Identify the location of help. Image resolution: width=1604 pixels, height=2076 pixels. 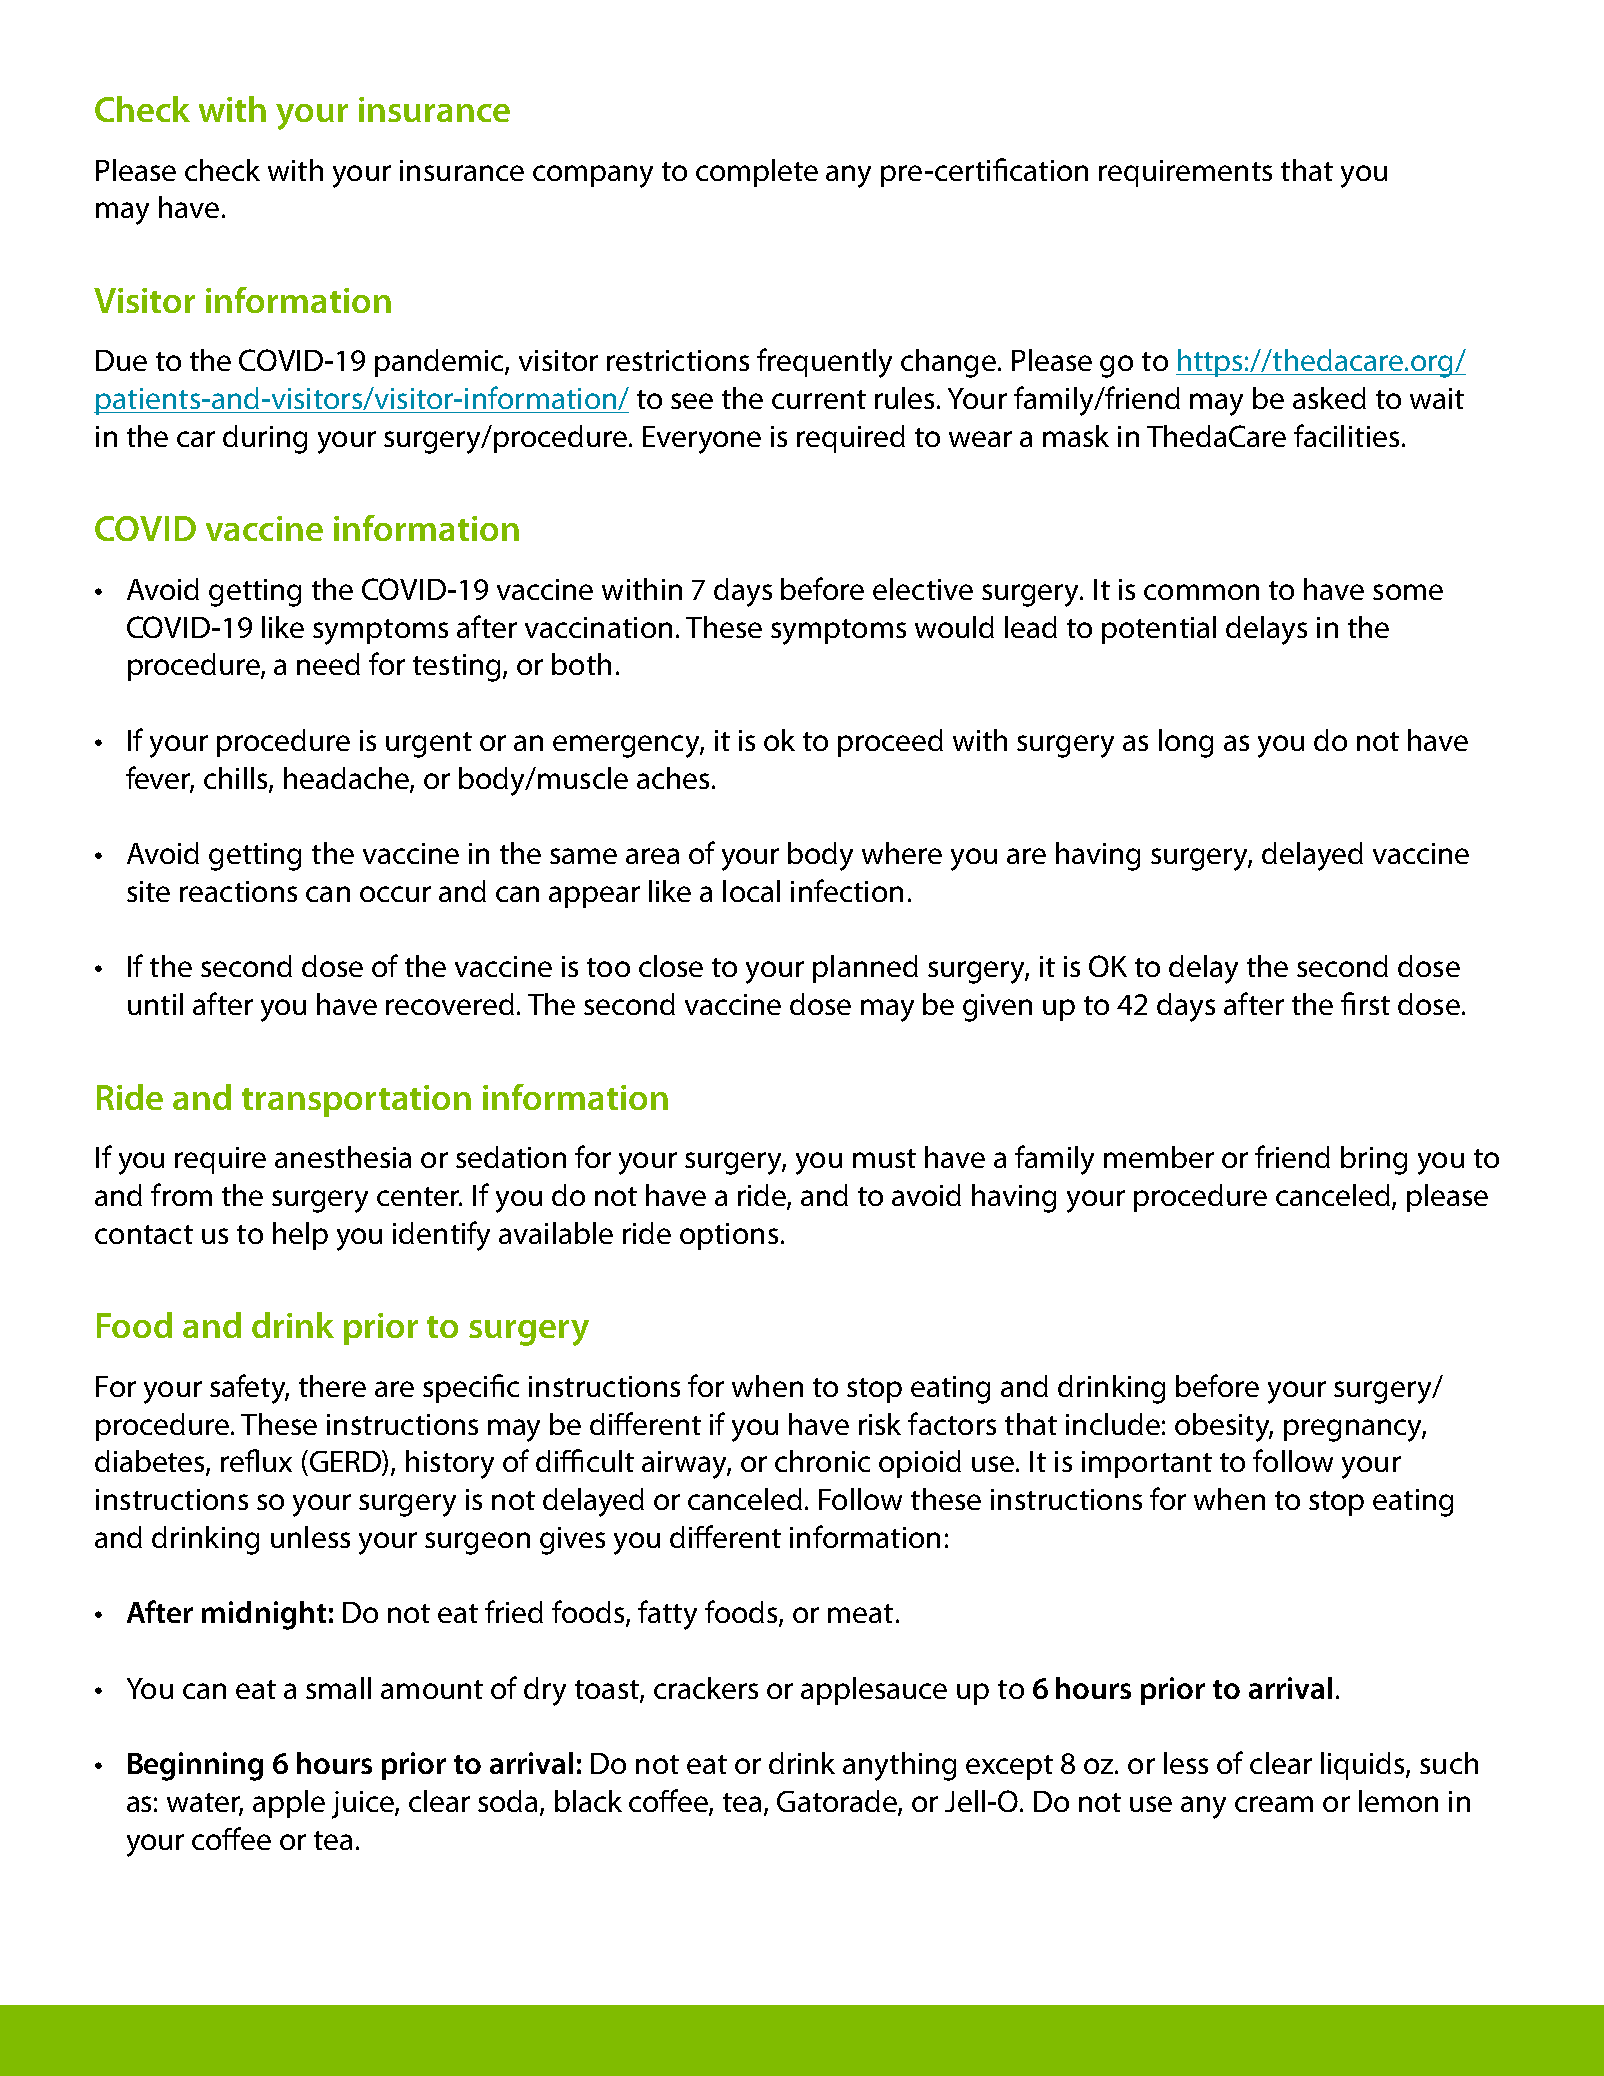
(300, 1236).
